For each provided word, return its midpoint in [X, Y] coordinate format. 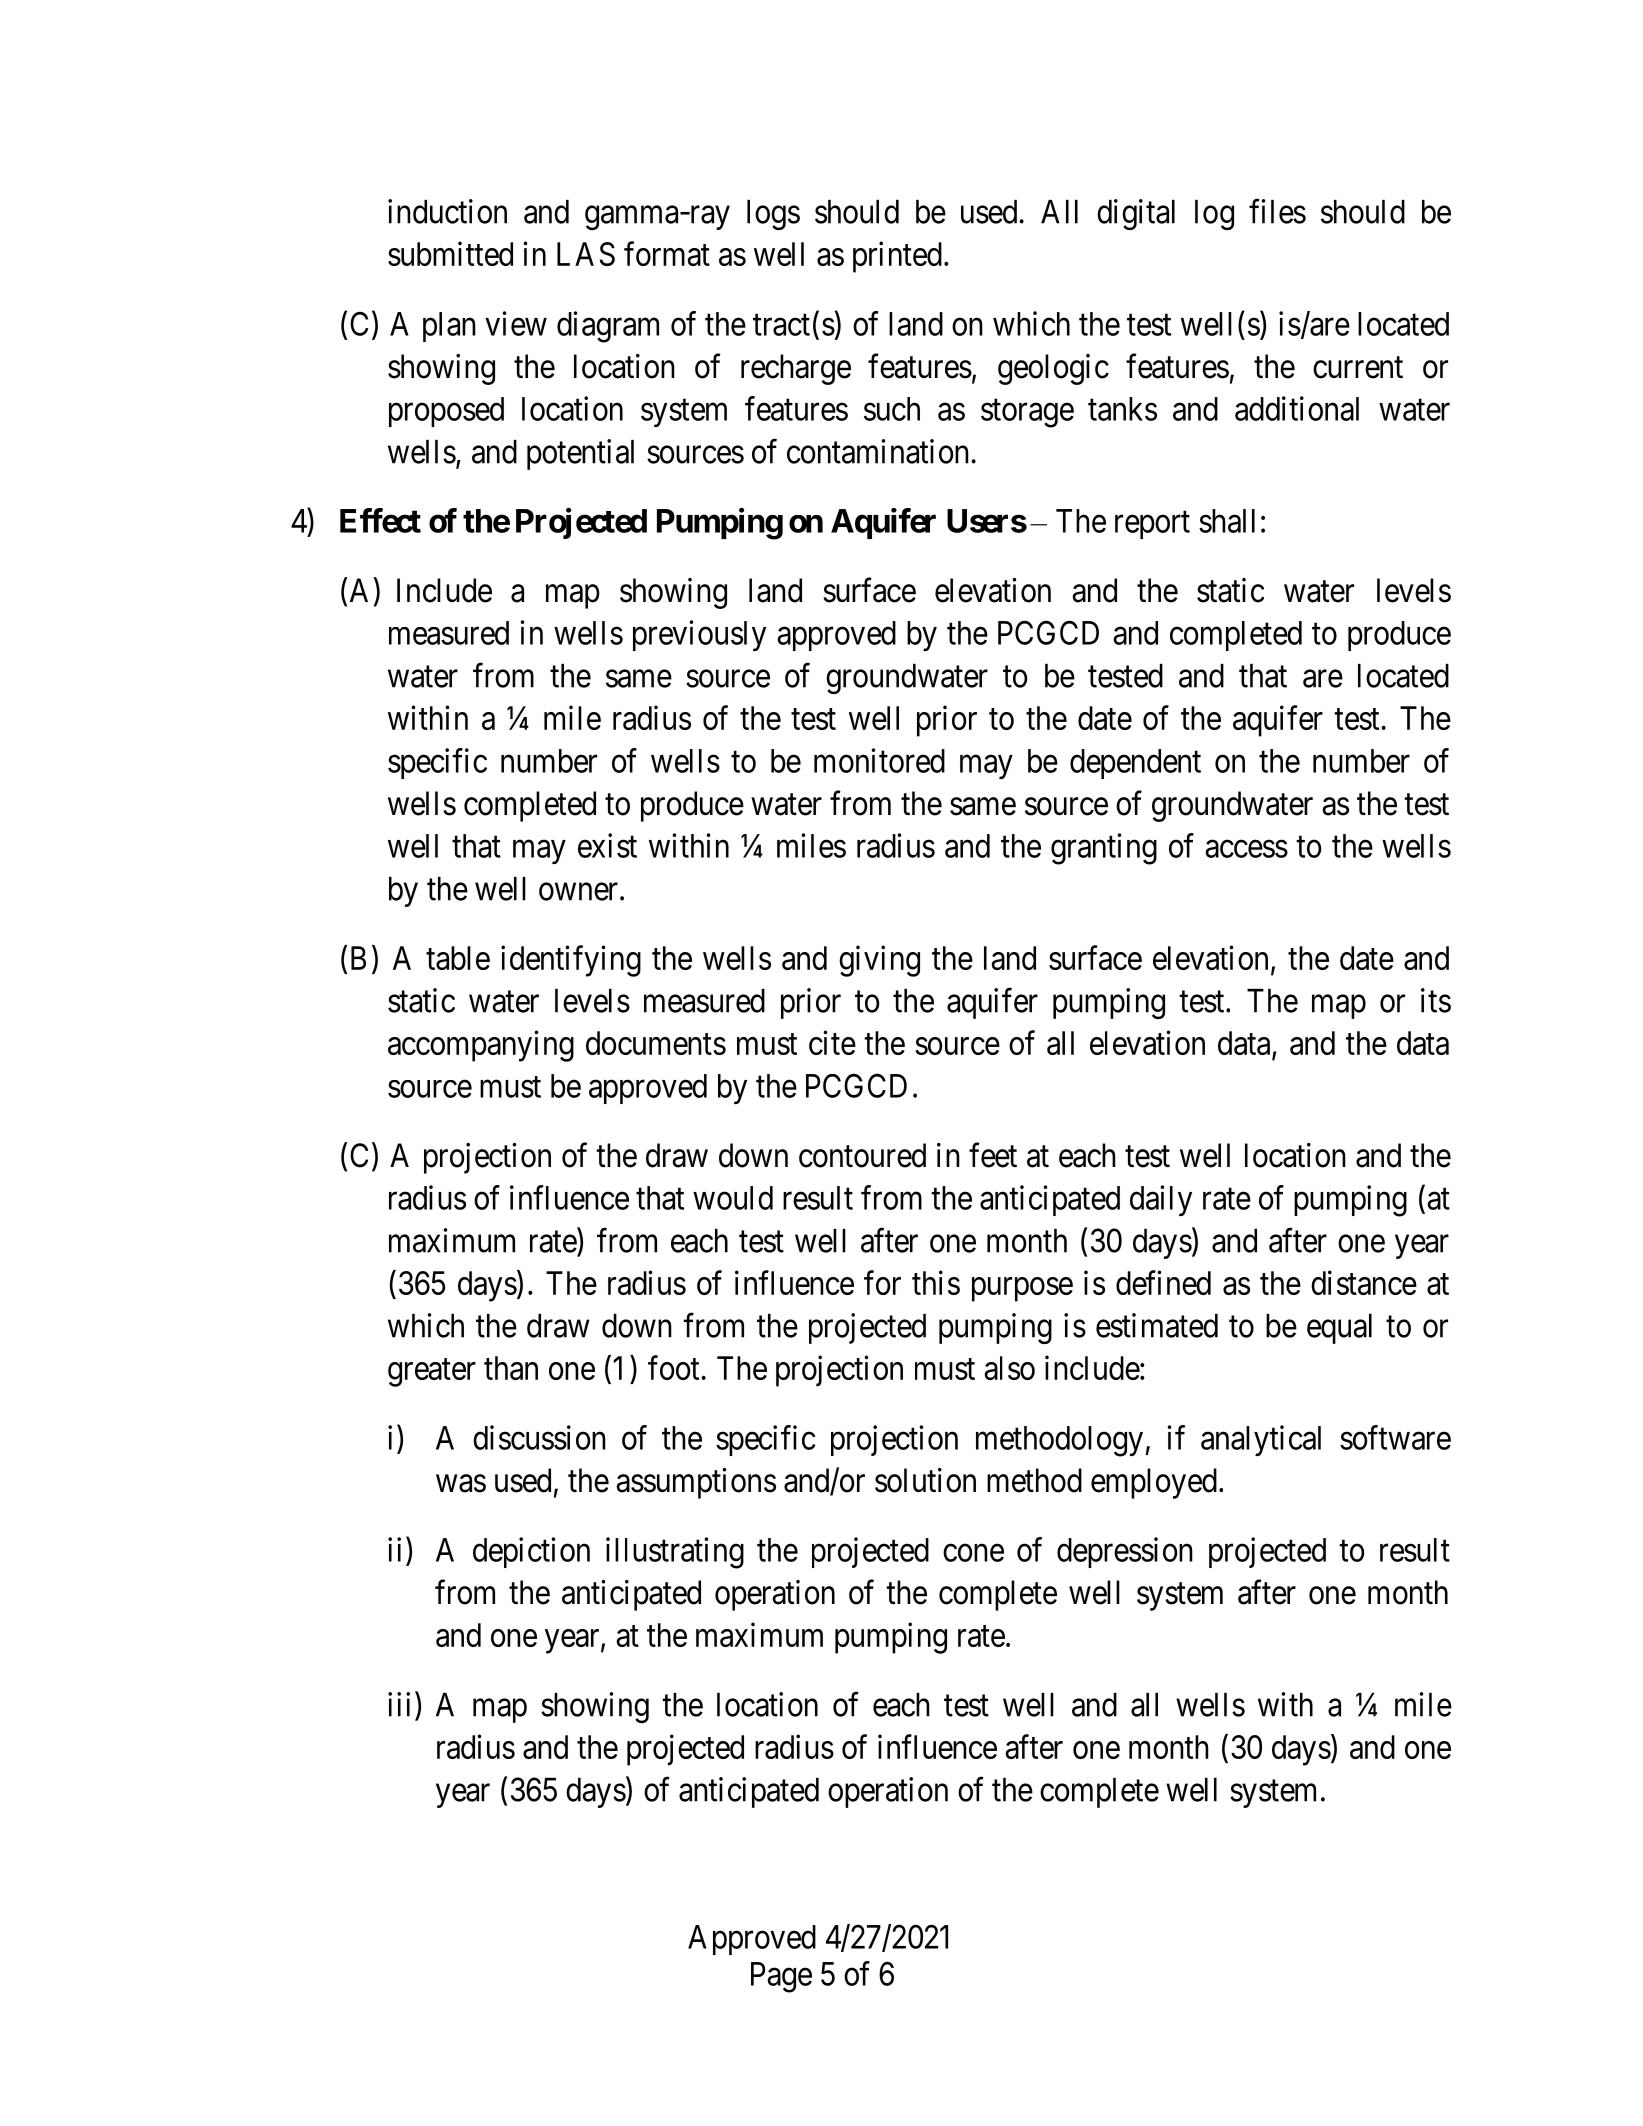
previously [699, 635]
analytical [1261, 1440]
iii [399, 1704]
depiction [531, 1552]
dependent [1135, 764]
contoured [862, 1155]
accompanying [481, 1046]
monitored [879, 760]
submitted [450, 253]
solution [925, 1480]
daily [1161, 1200]
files [1277, 211]
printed [897, 257]
